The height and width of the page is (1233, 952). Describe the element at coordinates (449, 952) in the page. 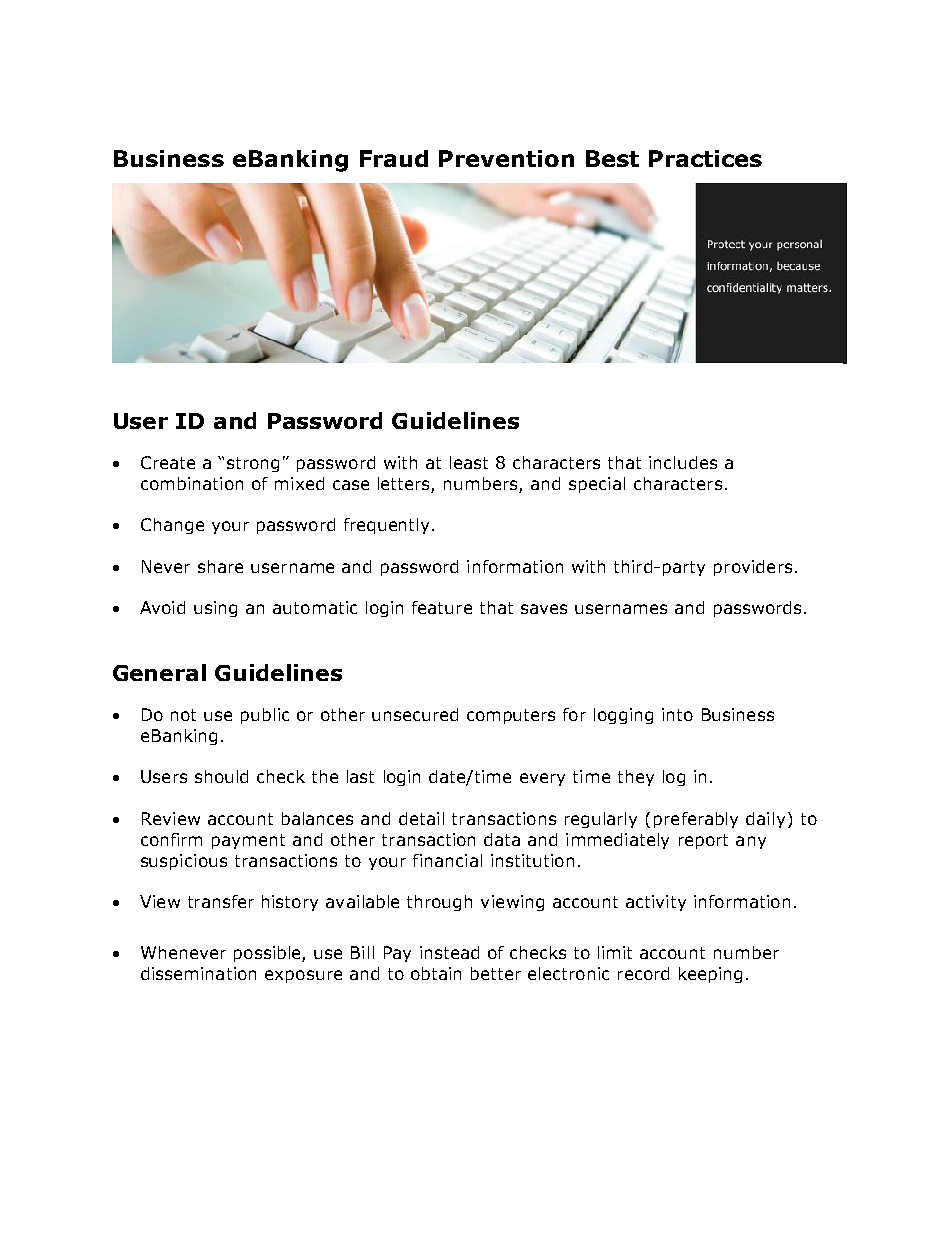

I see `instead` at that location.
